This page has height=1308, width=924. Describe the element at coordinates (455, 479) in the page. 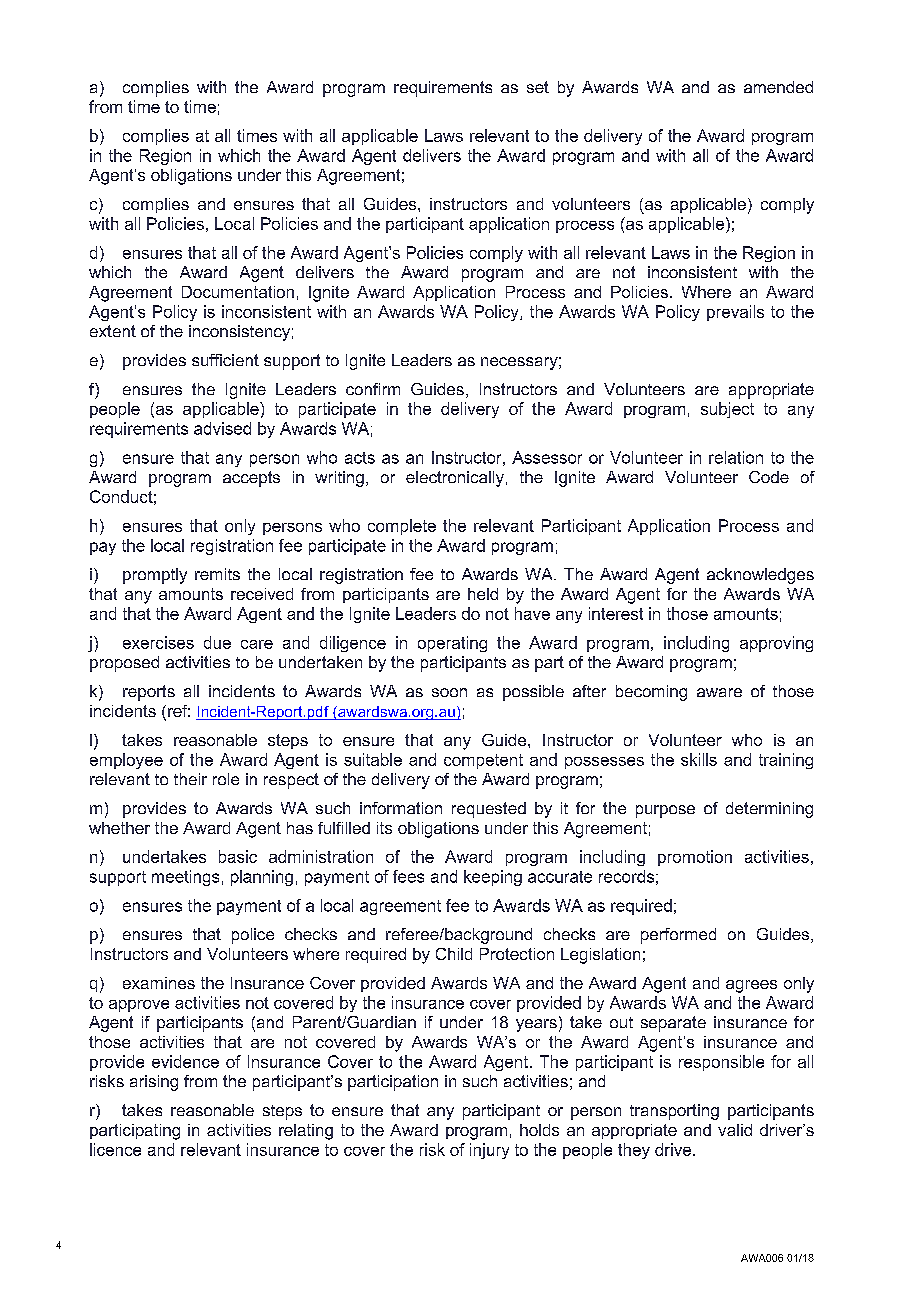

I see `electronically` at that location.
